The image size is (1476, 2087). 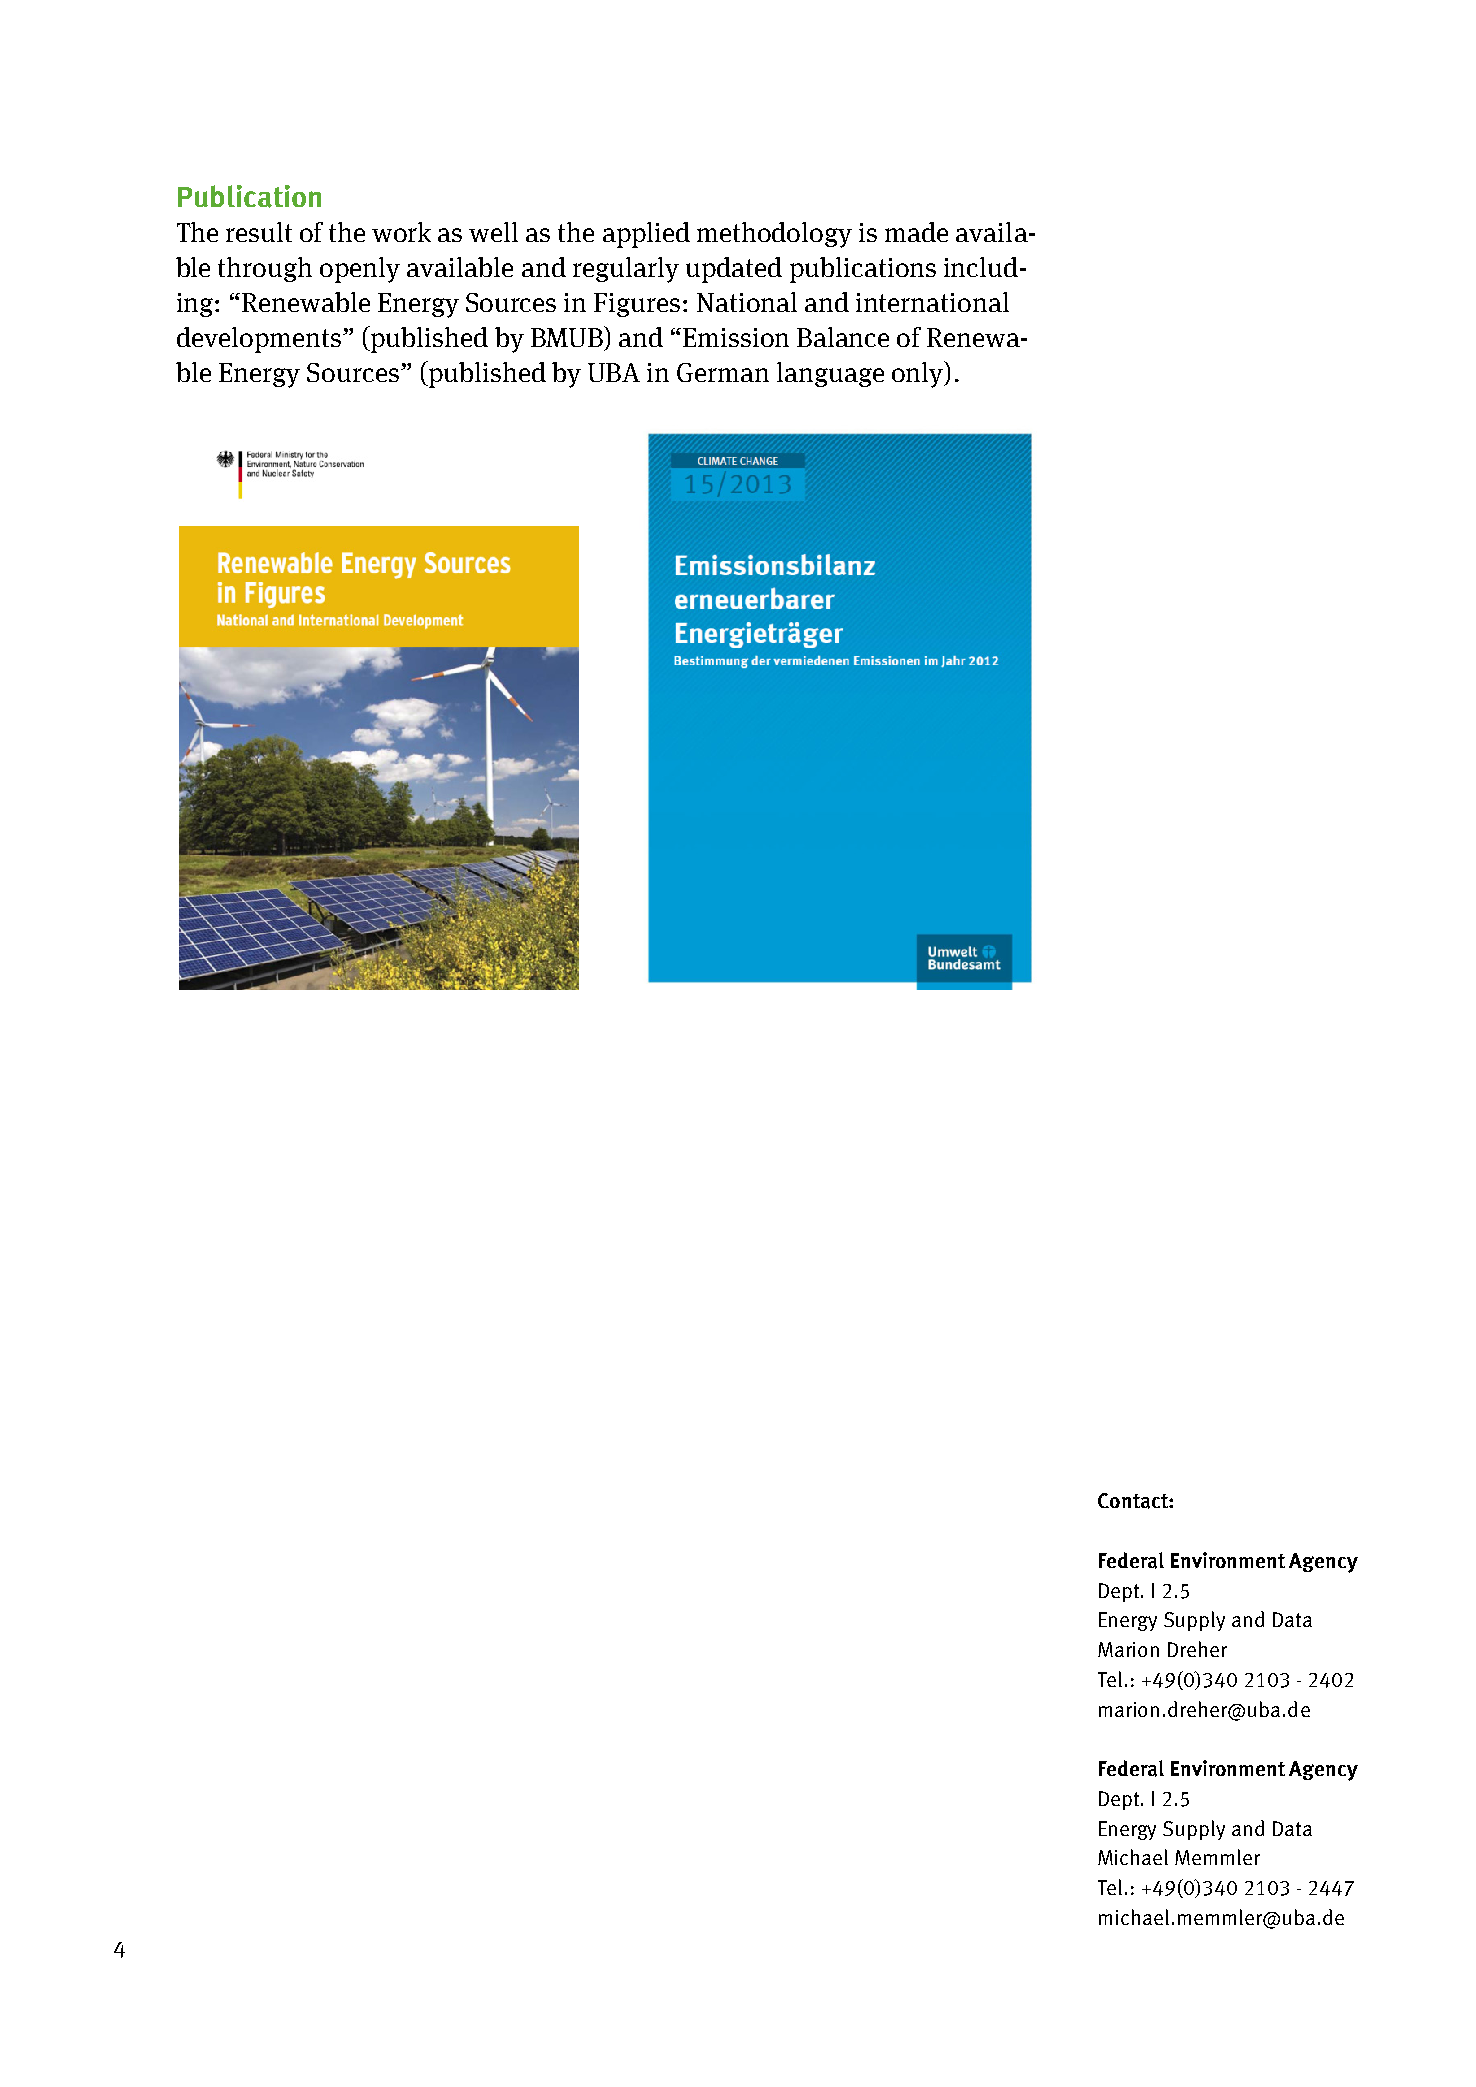 What do you see at coordinates (736, 337) in the screenshot?
I see `Emission` at bounding box center [736, 337].
